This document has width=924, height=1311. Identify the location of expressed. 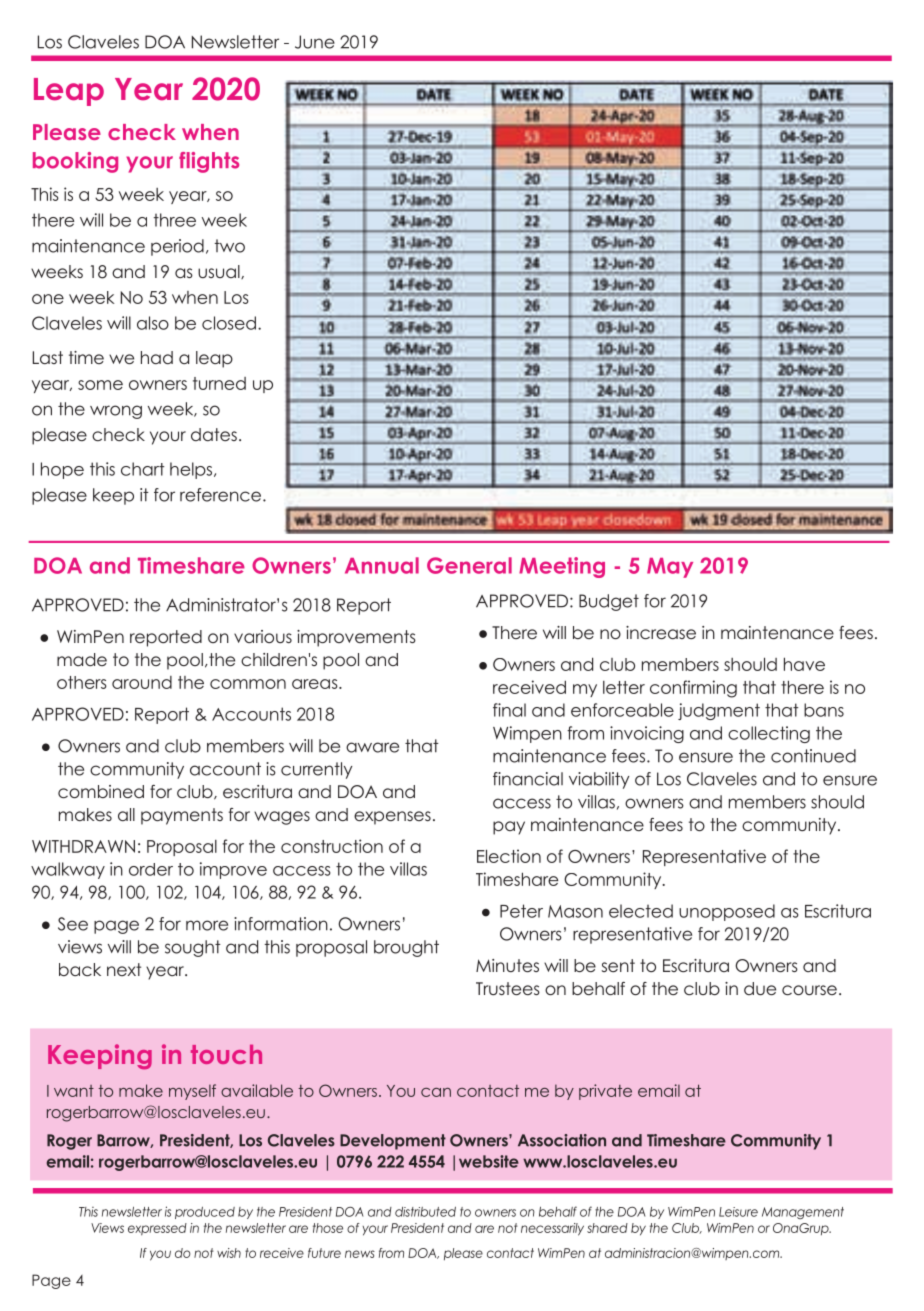
(157, 1229).
